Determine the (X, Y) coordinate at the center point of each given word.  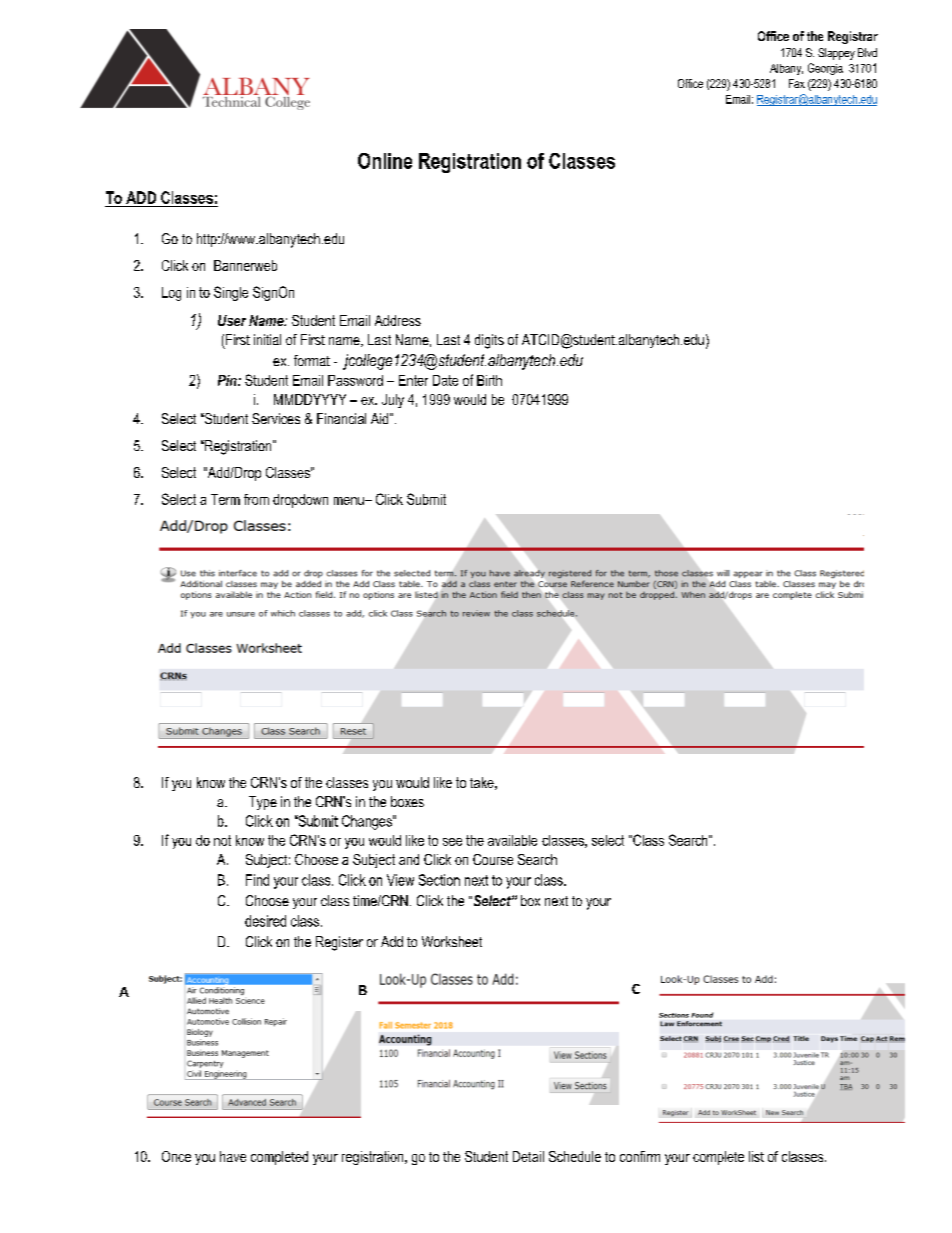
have (233, 1156)
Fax (797, 83)
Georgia (825, 69)
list (756, 1156)
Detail (528, 1156)
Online (385, 161)
